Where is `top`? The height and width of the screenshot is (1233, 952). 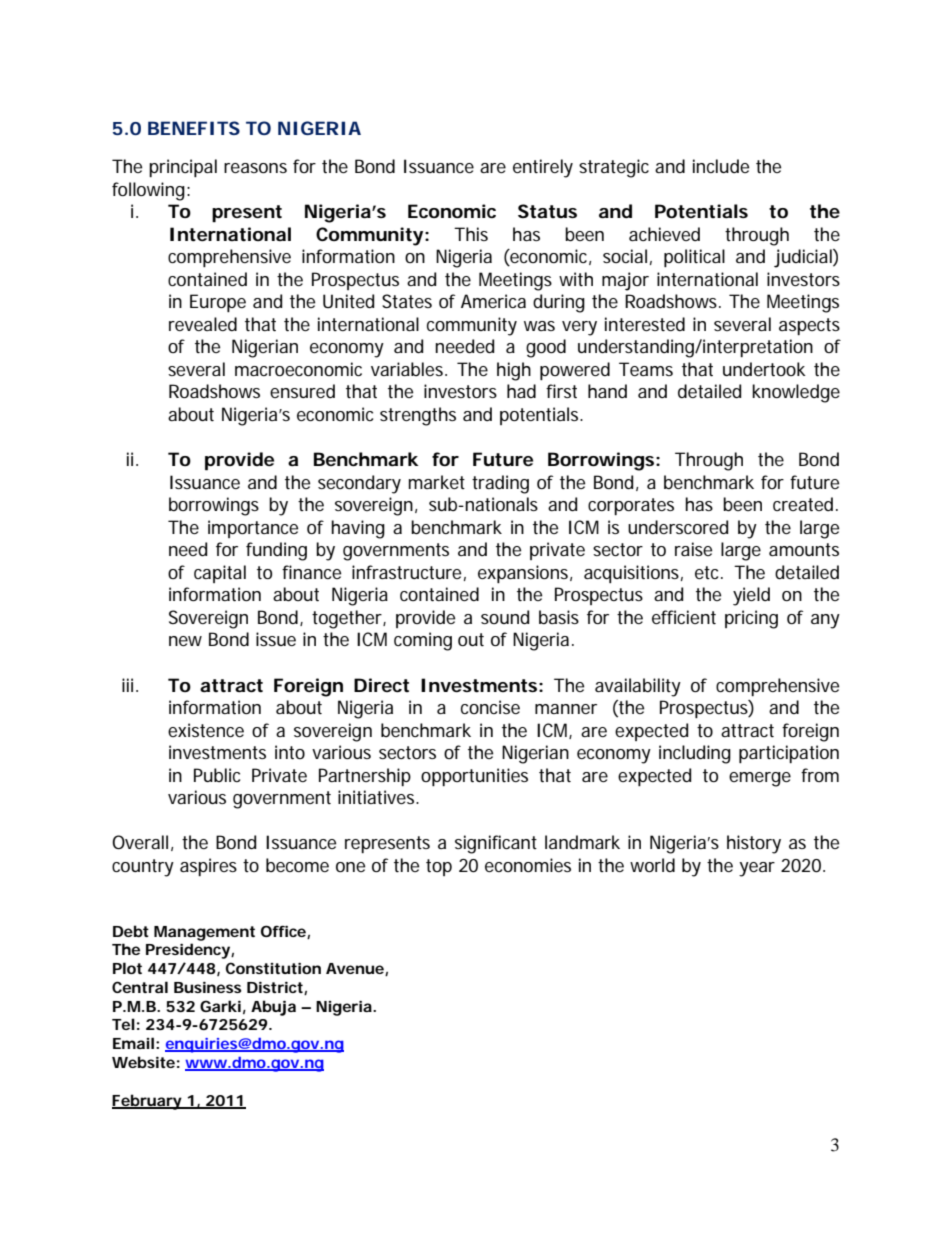 top is located at coordinates (439, 867).
